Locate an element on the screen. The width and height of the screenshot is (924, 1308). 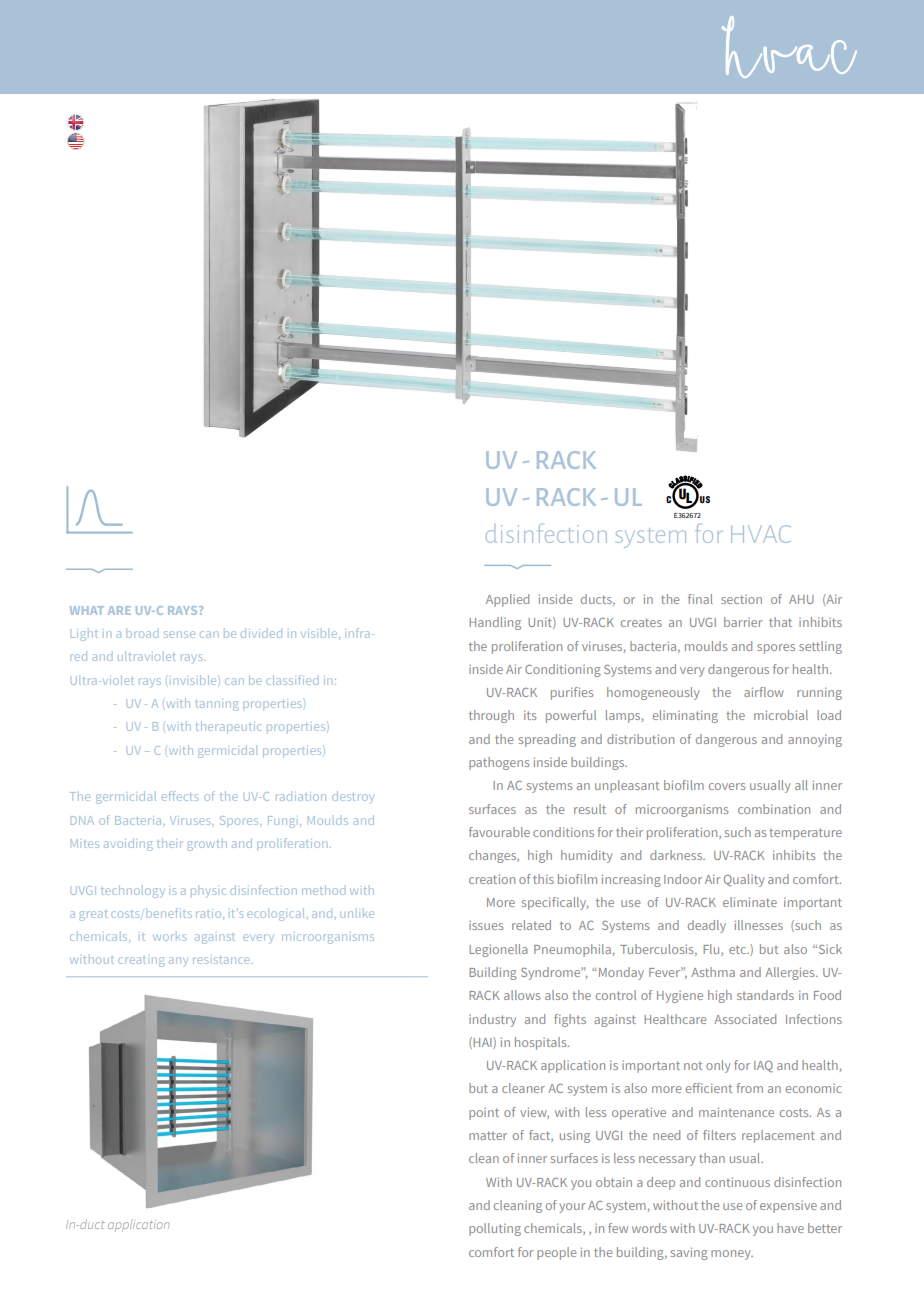
polluting is located at coordinates (495, 1229).
